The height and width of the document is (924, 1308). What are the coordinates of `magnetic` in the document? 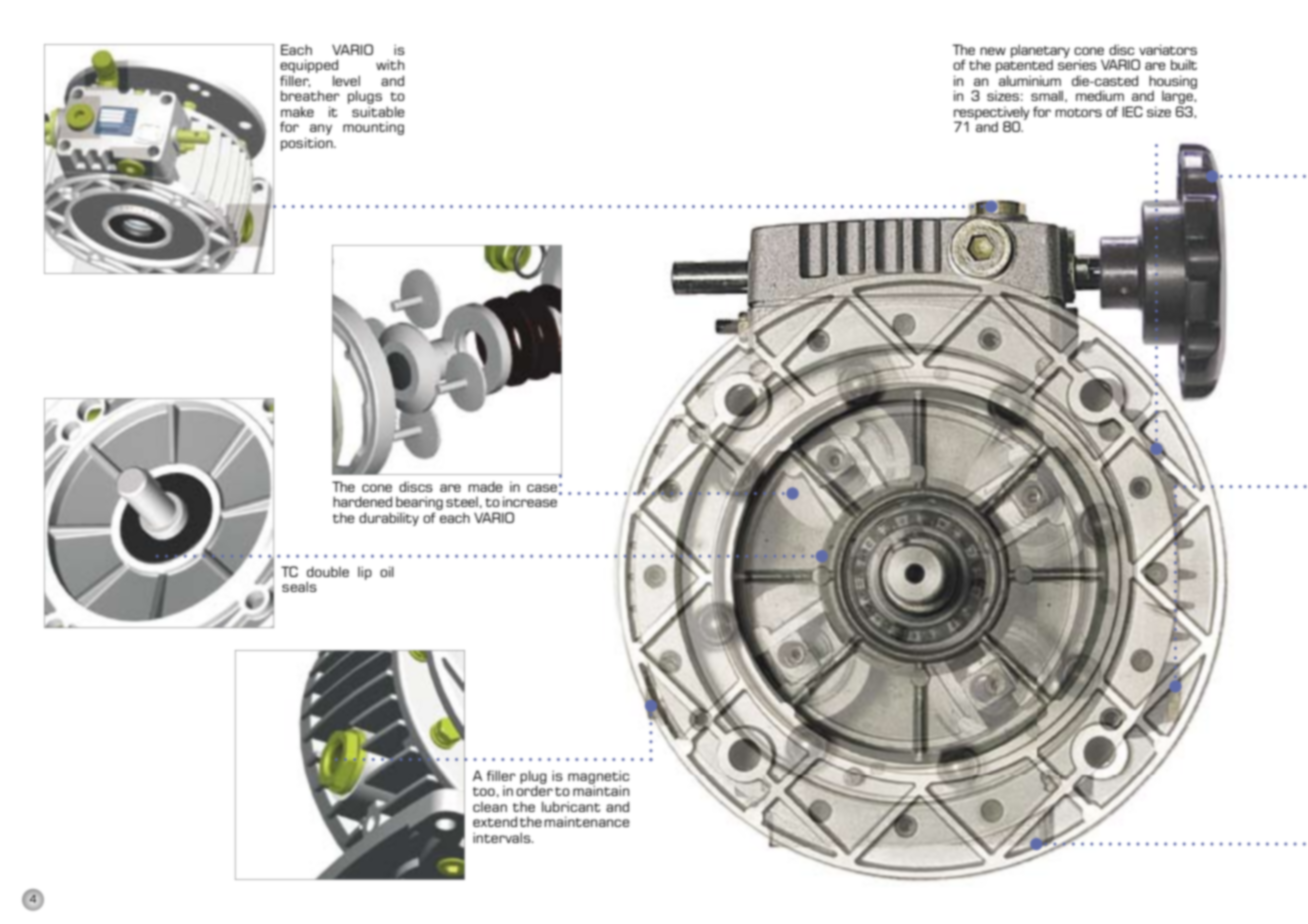 It's located at (598, 778).
